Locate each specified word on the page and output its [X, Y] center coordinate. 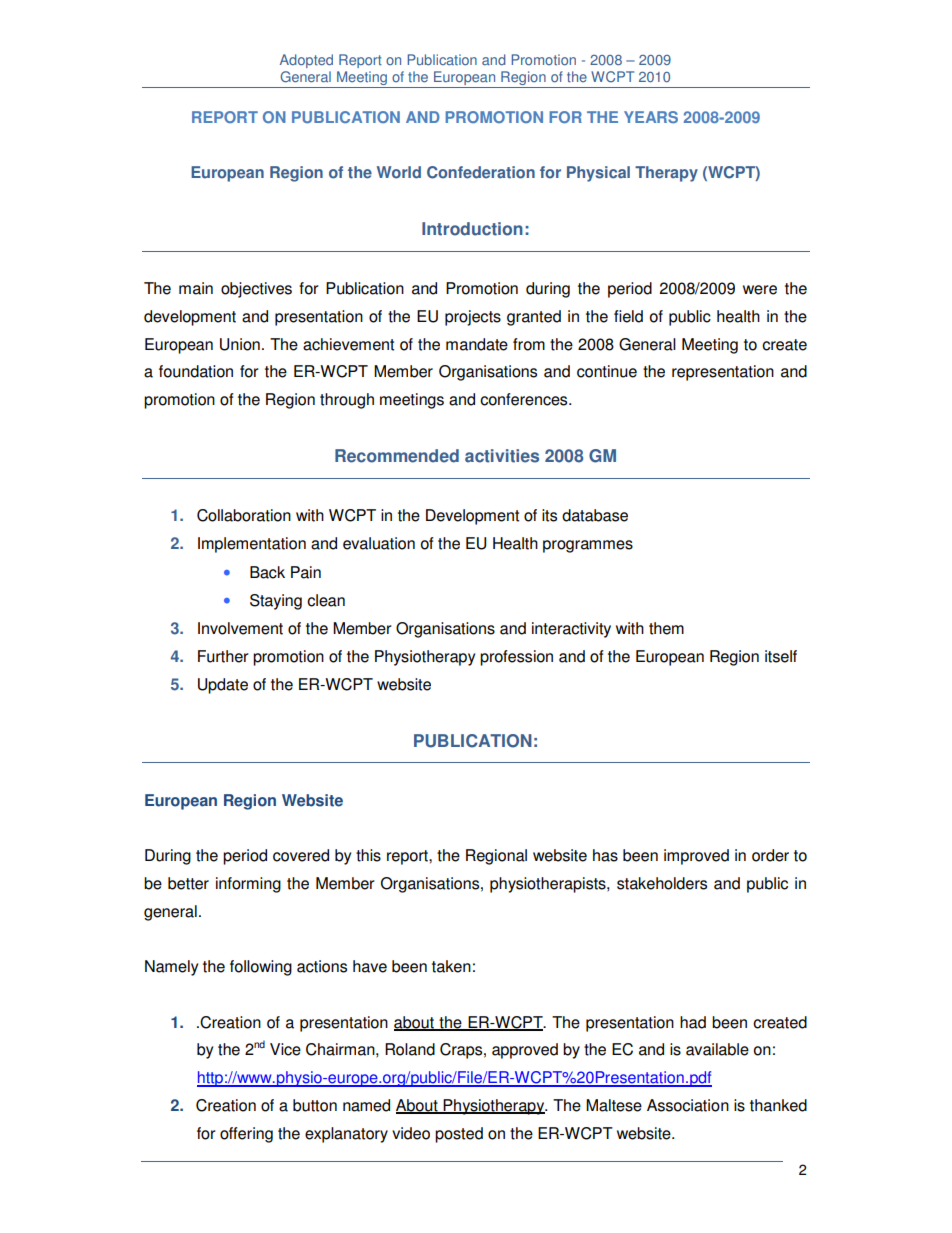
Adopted [306, 61]
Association [688, 1105]
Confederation [481, 172]
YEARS [651, 117]
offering [246, 1135]
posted [459, 1135]
